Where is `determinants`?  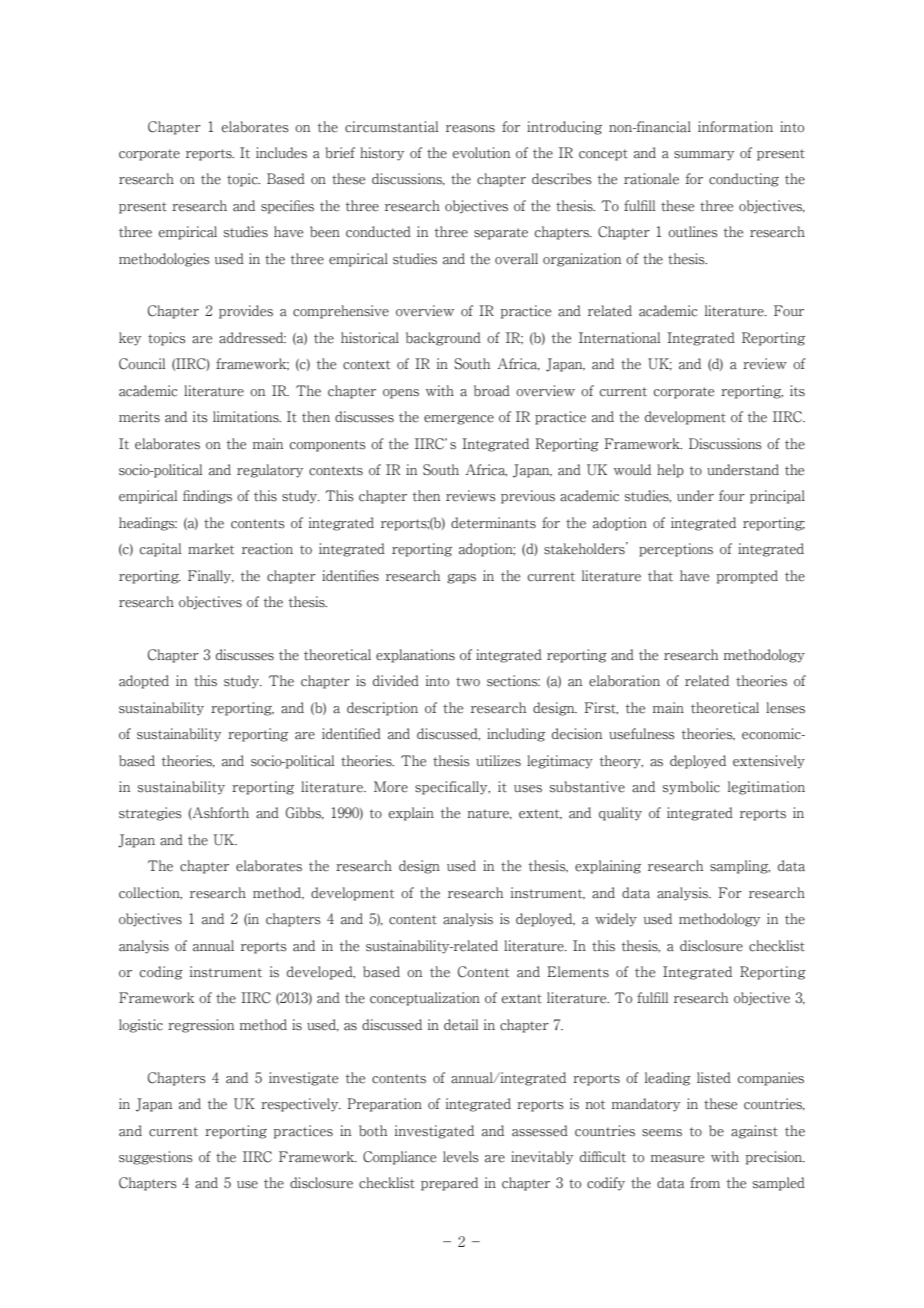 determinants is located at coordinates (493, 523).
